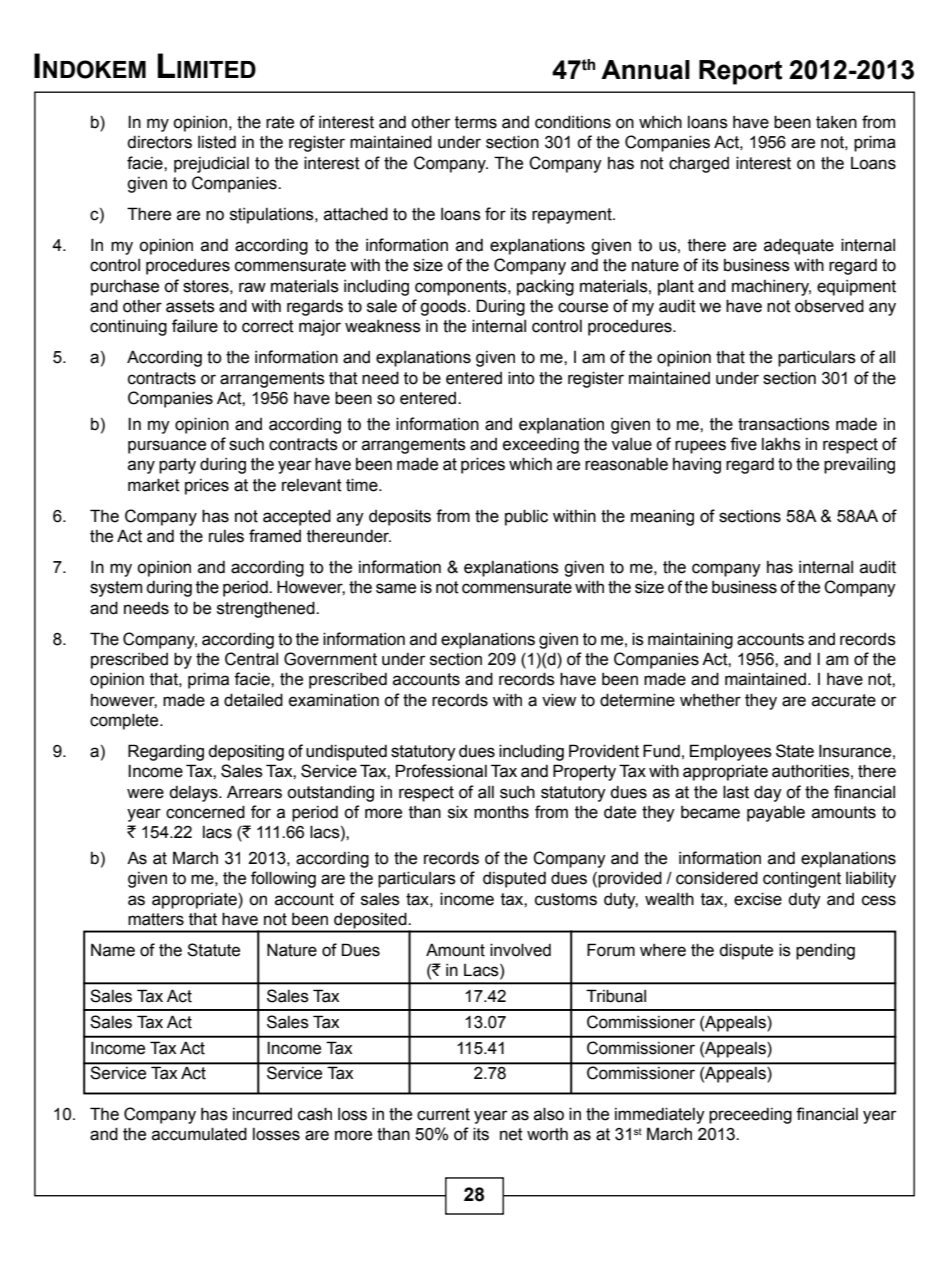 The width and height of the screenshot is (949, 1288). I want to click on detailed, so click(253, 700).
